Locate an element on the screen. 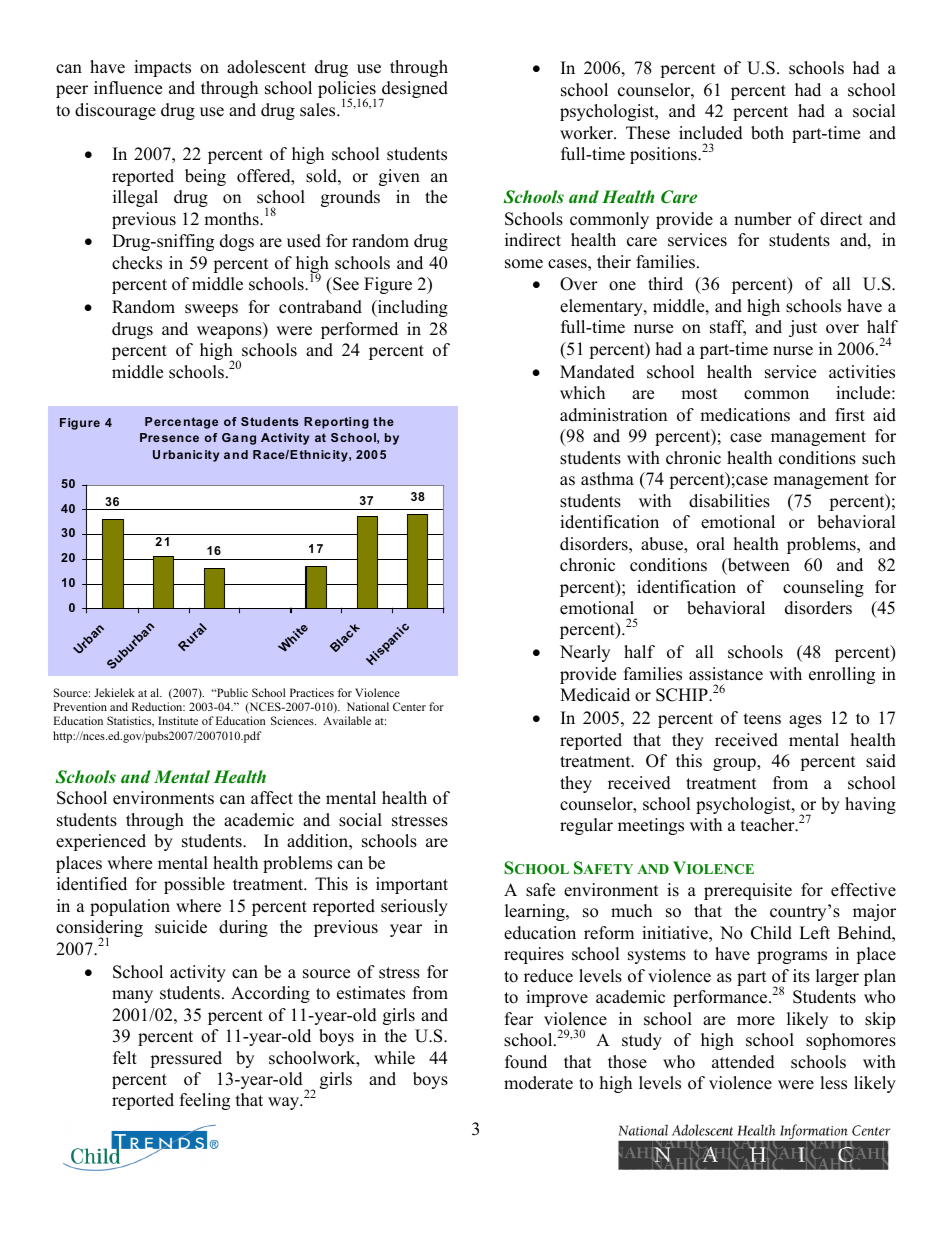 The height and width of the screenshot is (1233, 952). attended is located at coordinates (743, 1062).
